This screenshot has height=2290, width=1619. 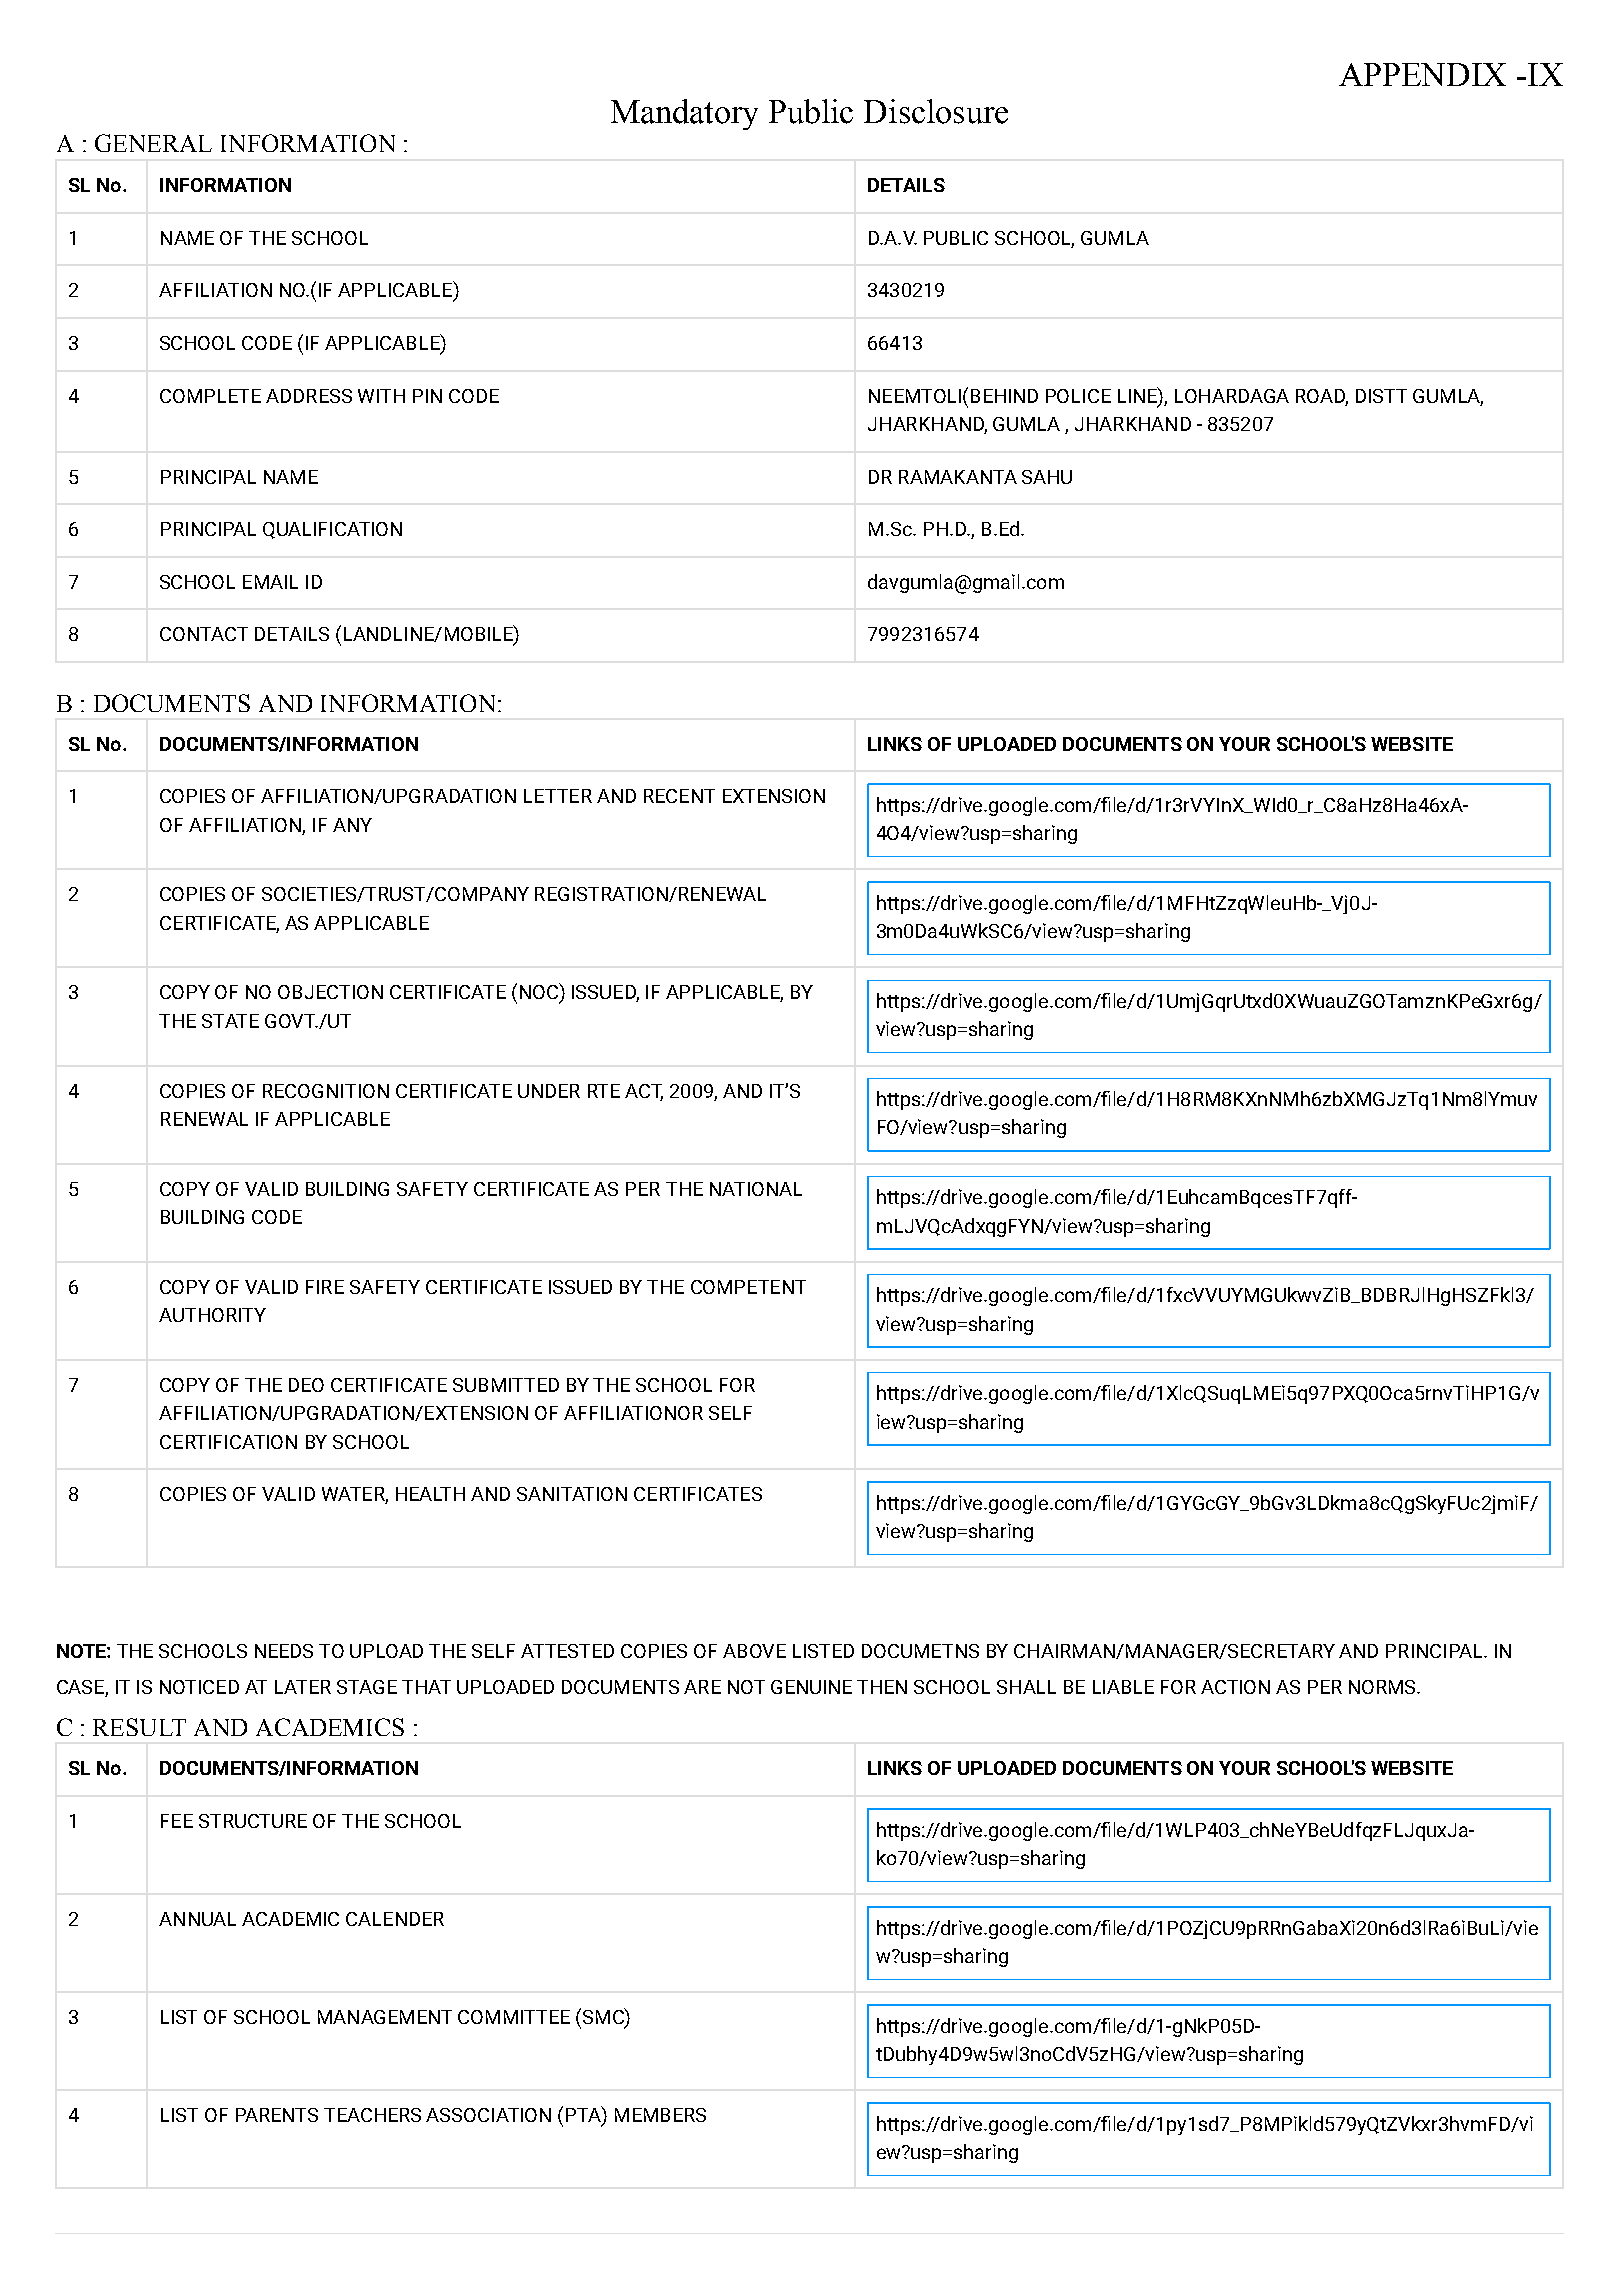 What do you see at coordinates (684, 114) in the screenshot?
I see `Mandatory` at bounding box center [684, 114].
